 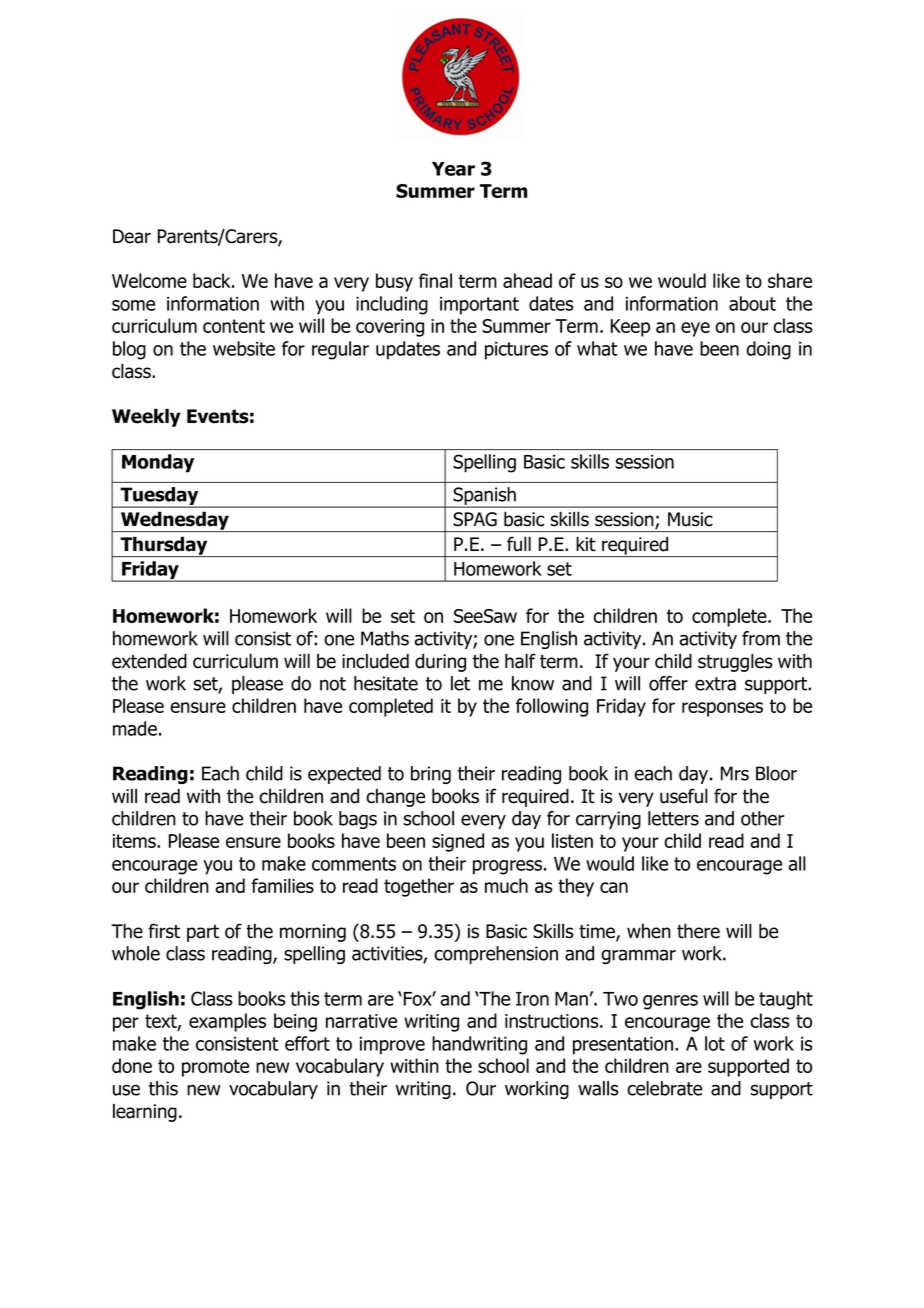 I want to click on Tuesday, so click(x=159, y=497).
